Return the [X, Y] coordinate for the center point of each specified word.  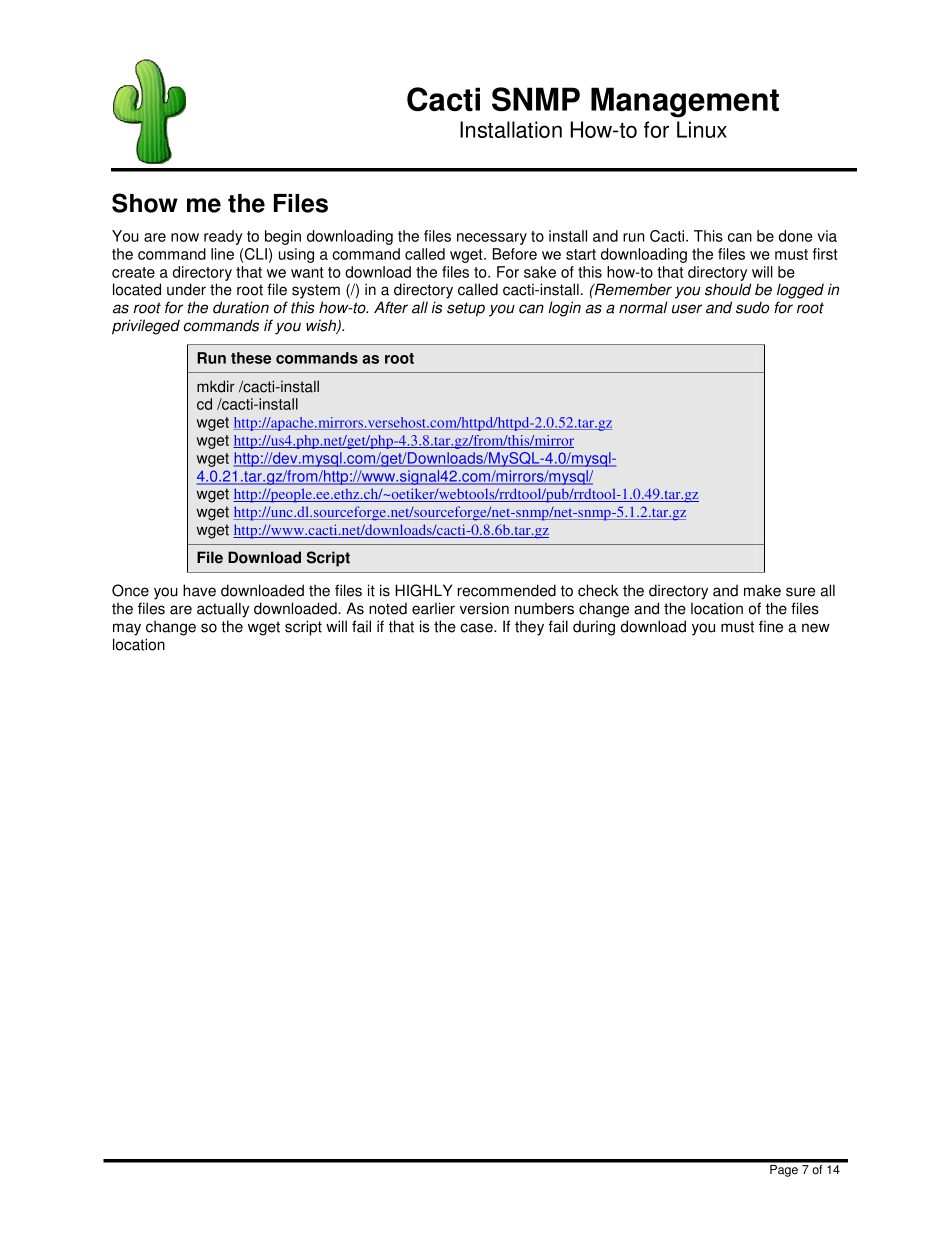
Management [685, 102]
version [484, 608]
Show [145, 203]
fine [771, 626]
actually [223, 610]
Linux [702, 129]
